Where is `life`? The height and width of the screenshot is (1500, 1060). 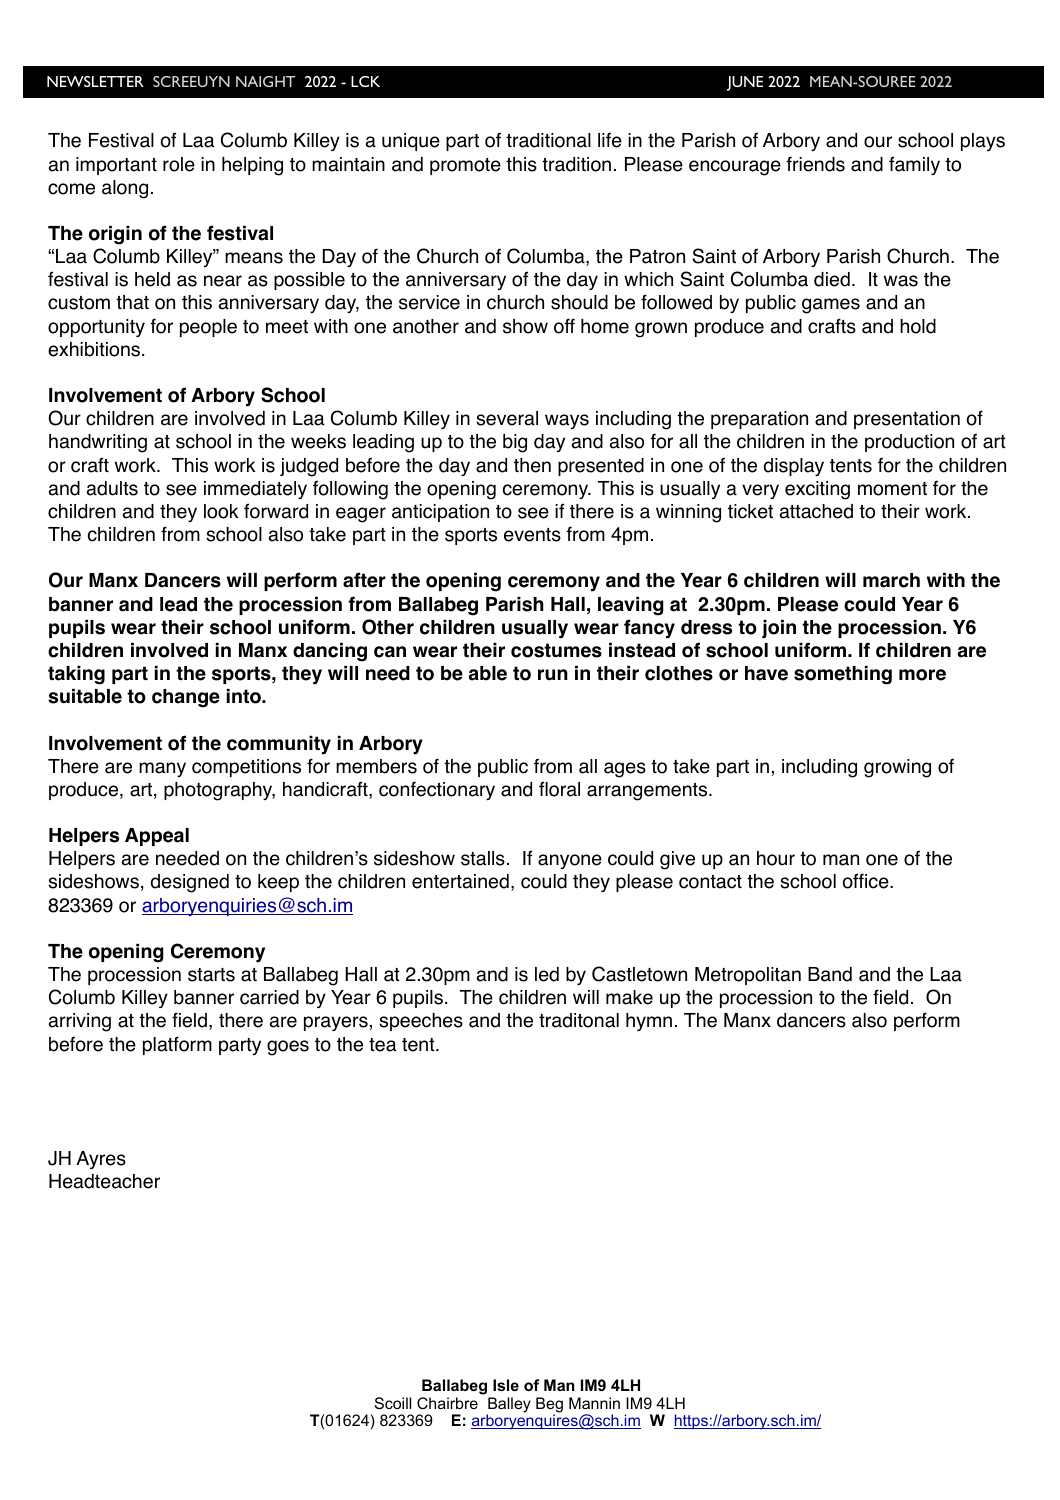 life is located at coordinates (610, 140).
